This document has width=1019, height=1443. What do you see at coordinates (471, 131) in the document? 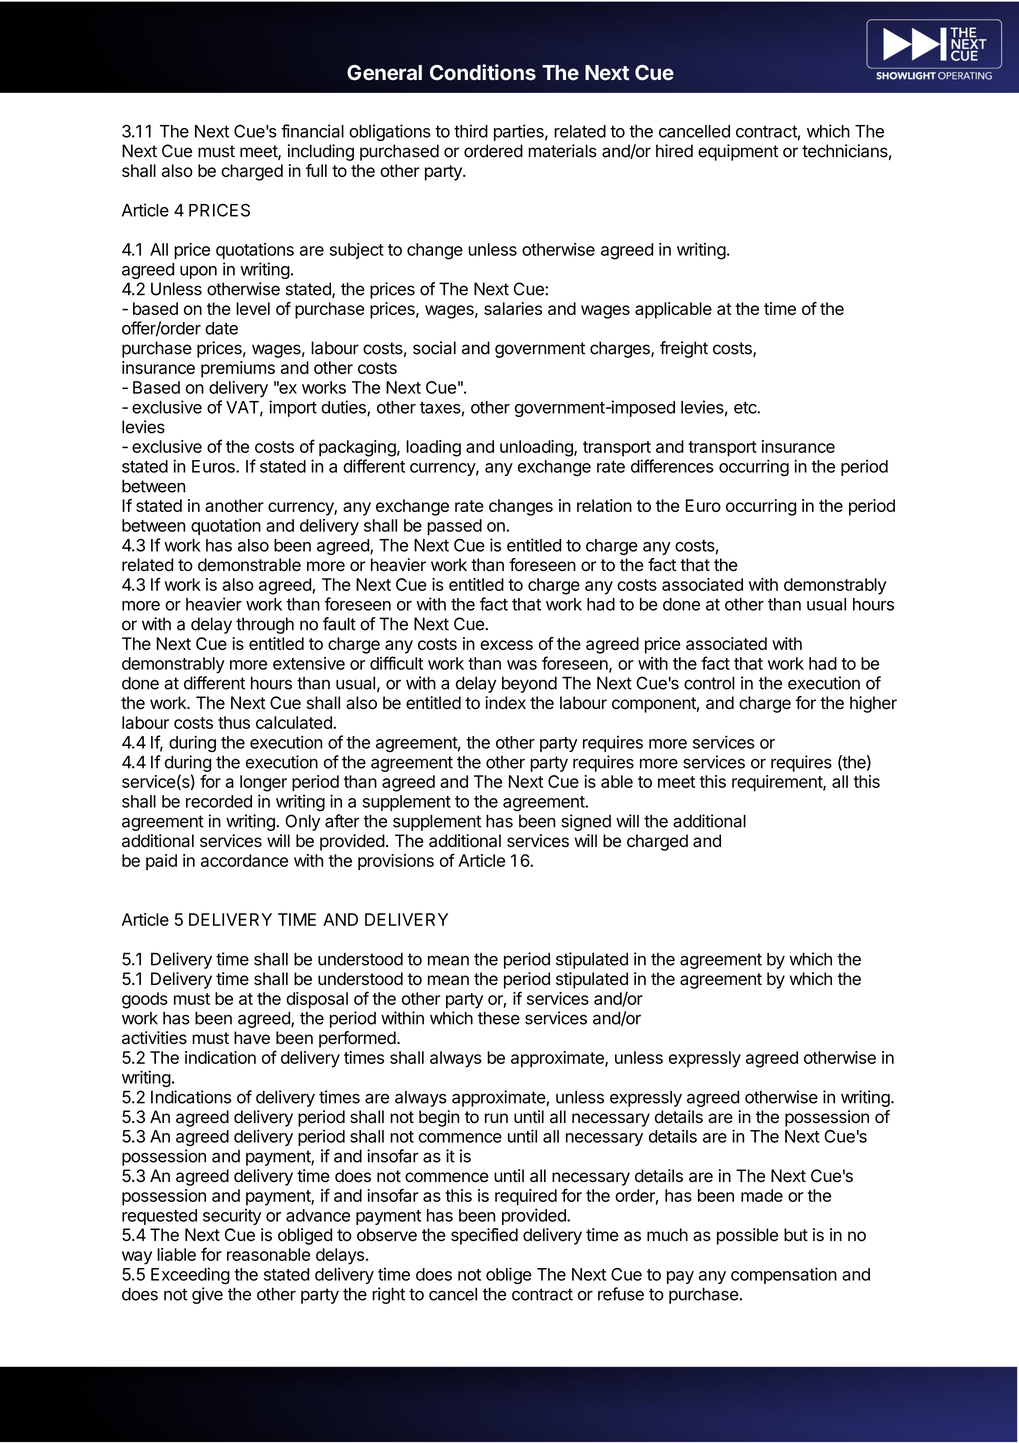
I see `third` at bounding box center [471, 131].
